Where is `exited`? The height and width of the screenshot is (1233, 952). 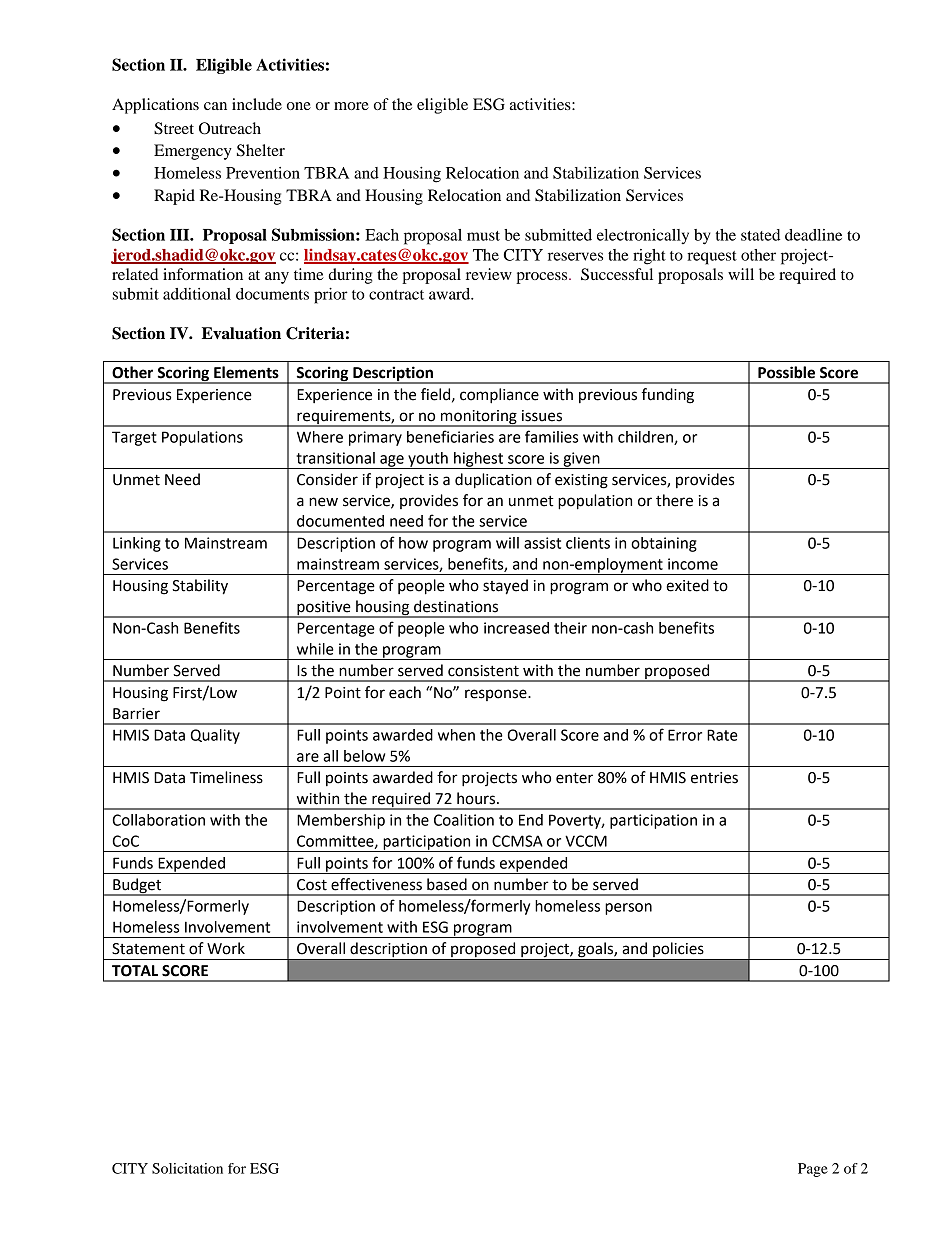 exited is located at coordinates (687, 585).
